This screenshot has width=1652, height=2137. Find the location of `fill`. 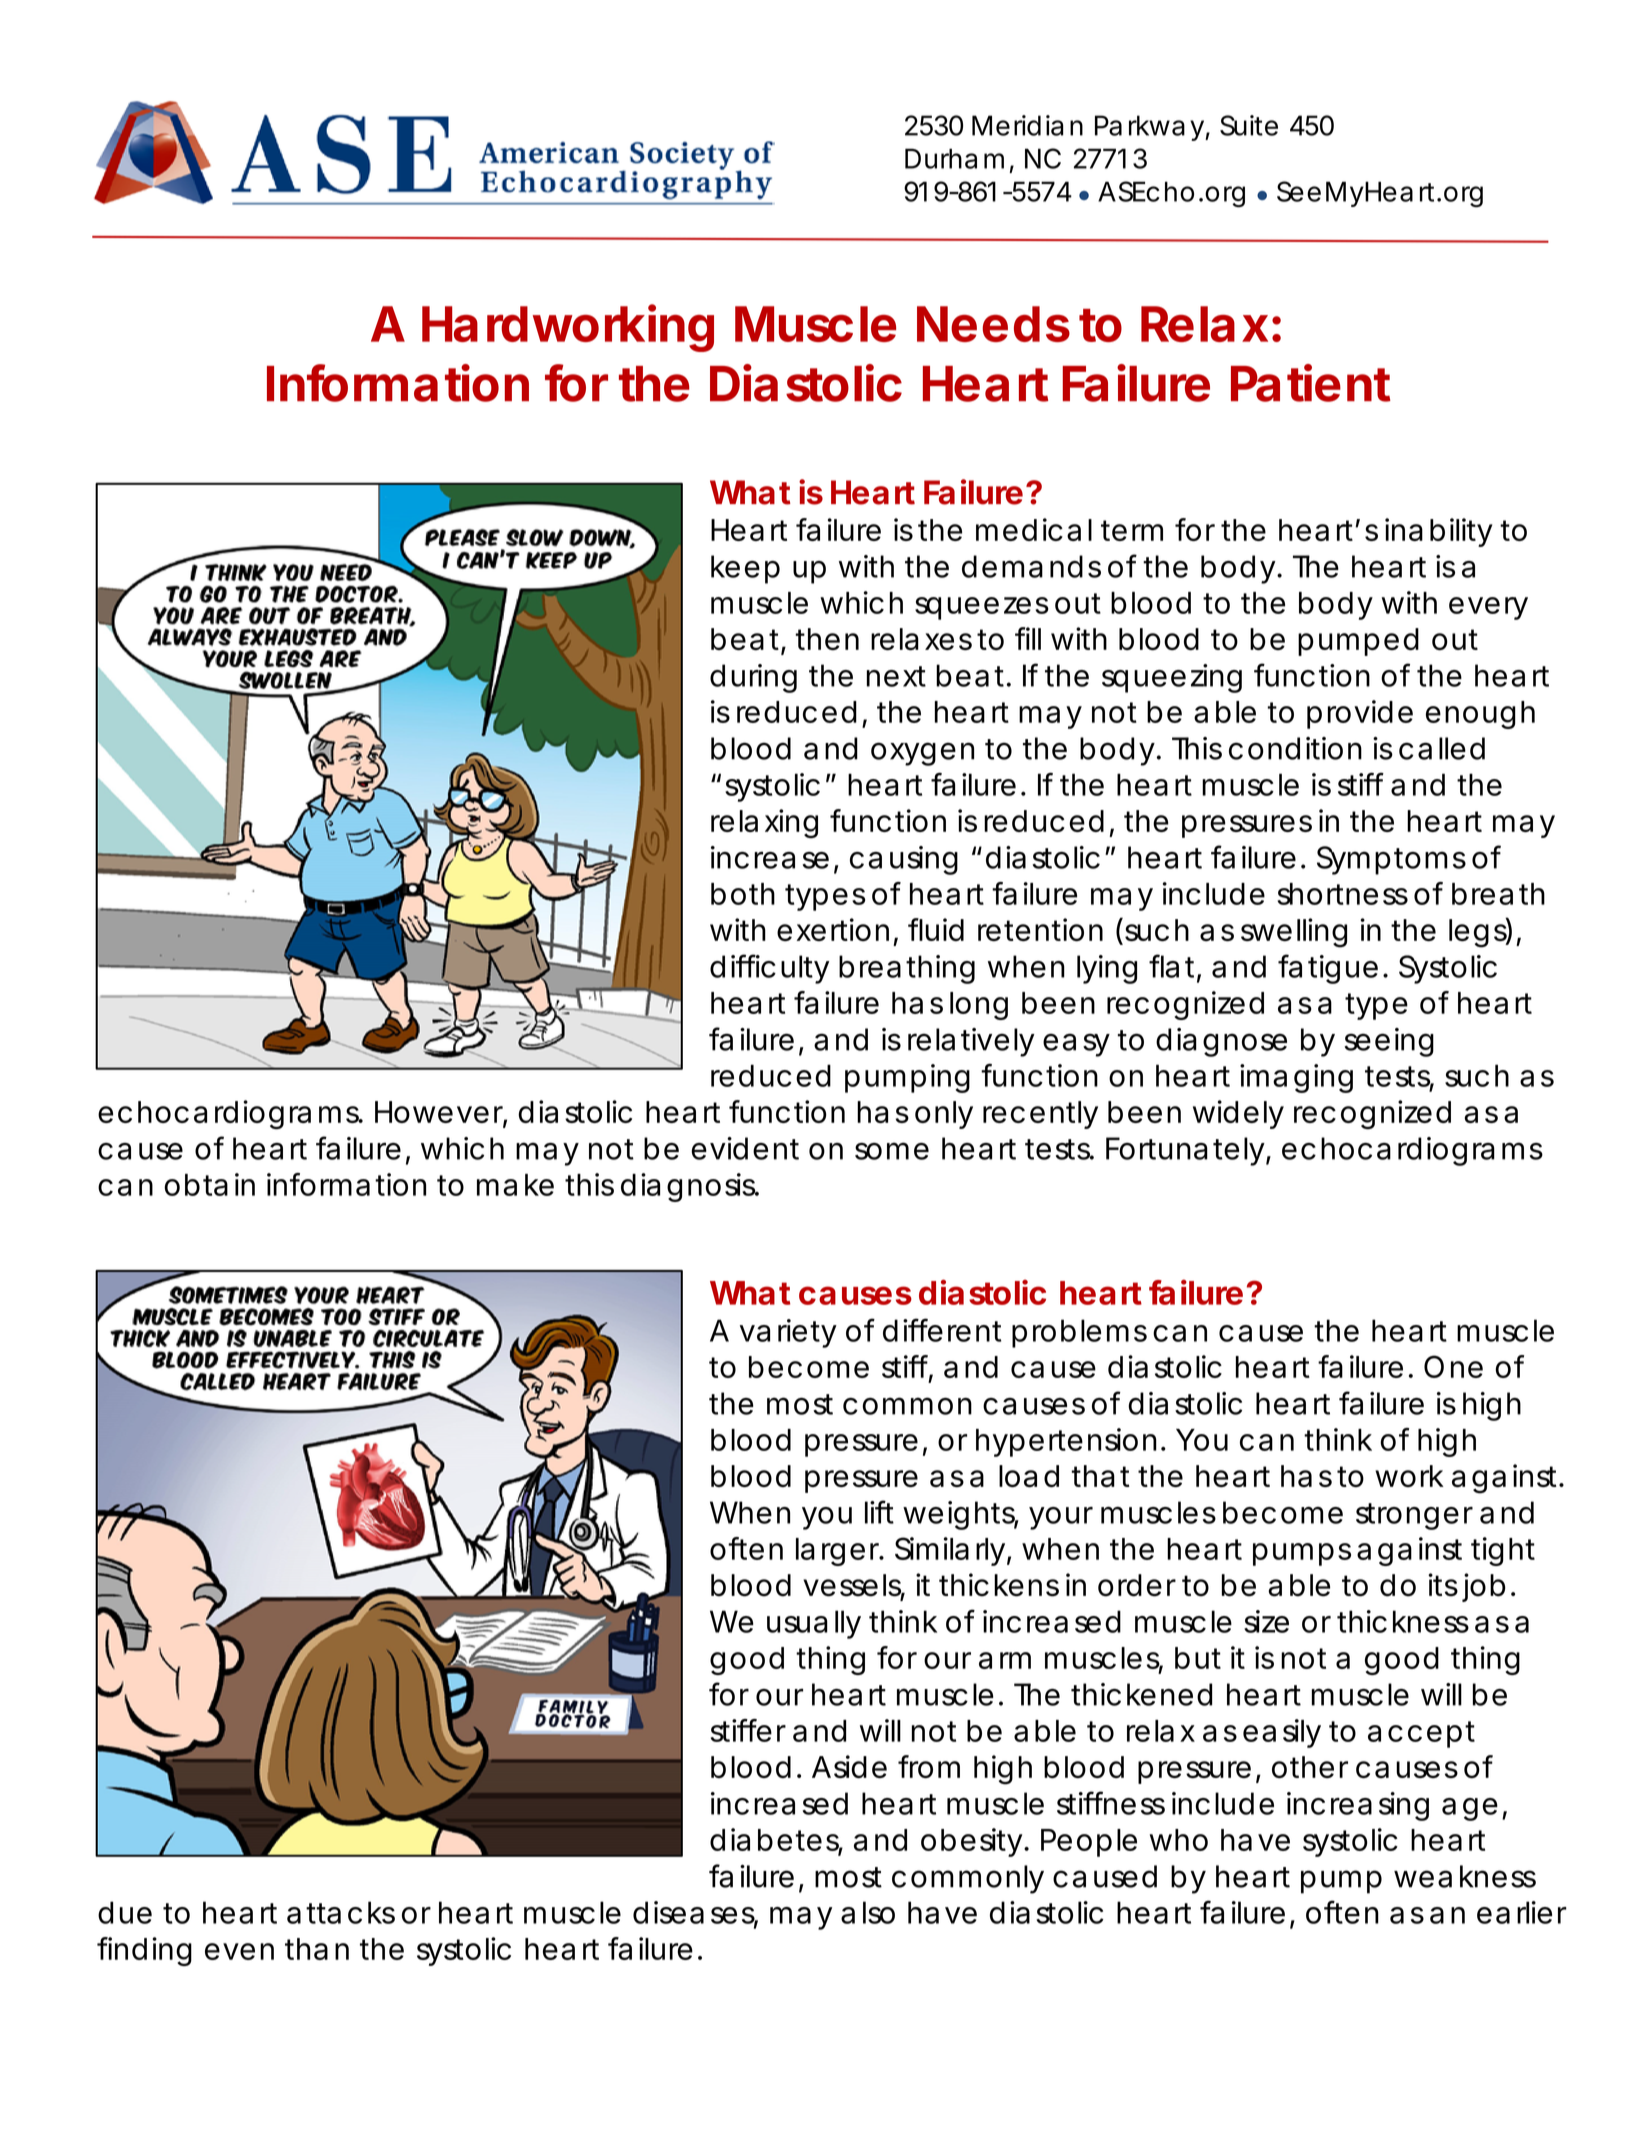

fill is located at coordinates (1028, 638).
